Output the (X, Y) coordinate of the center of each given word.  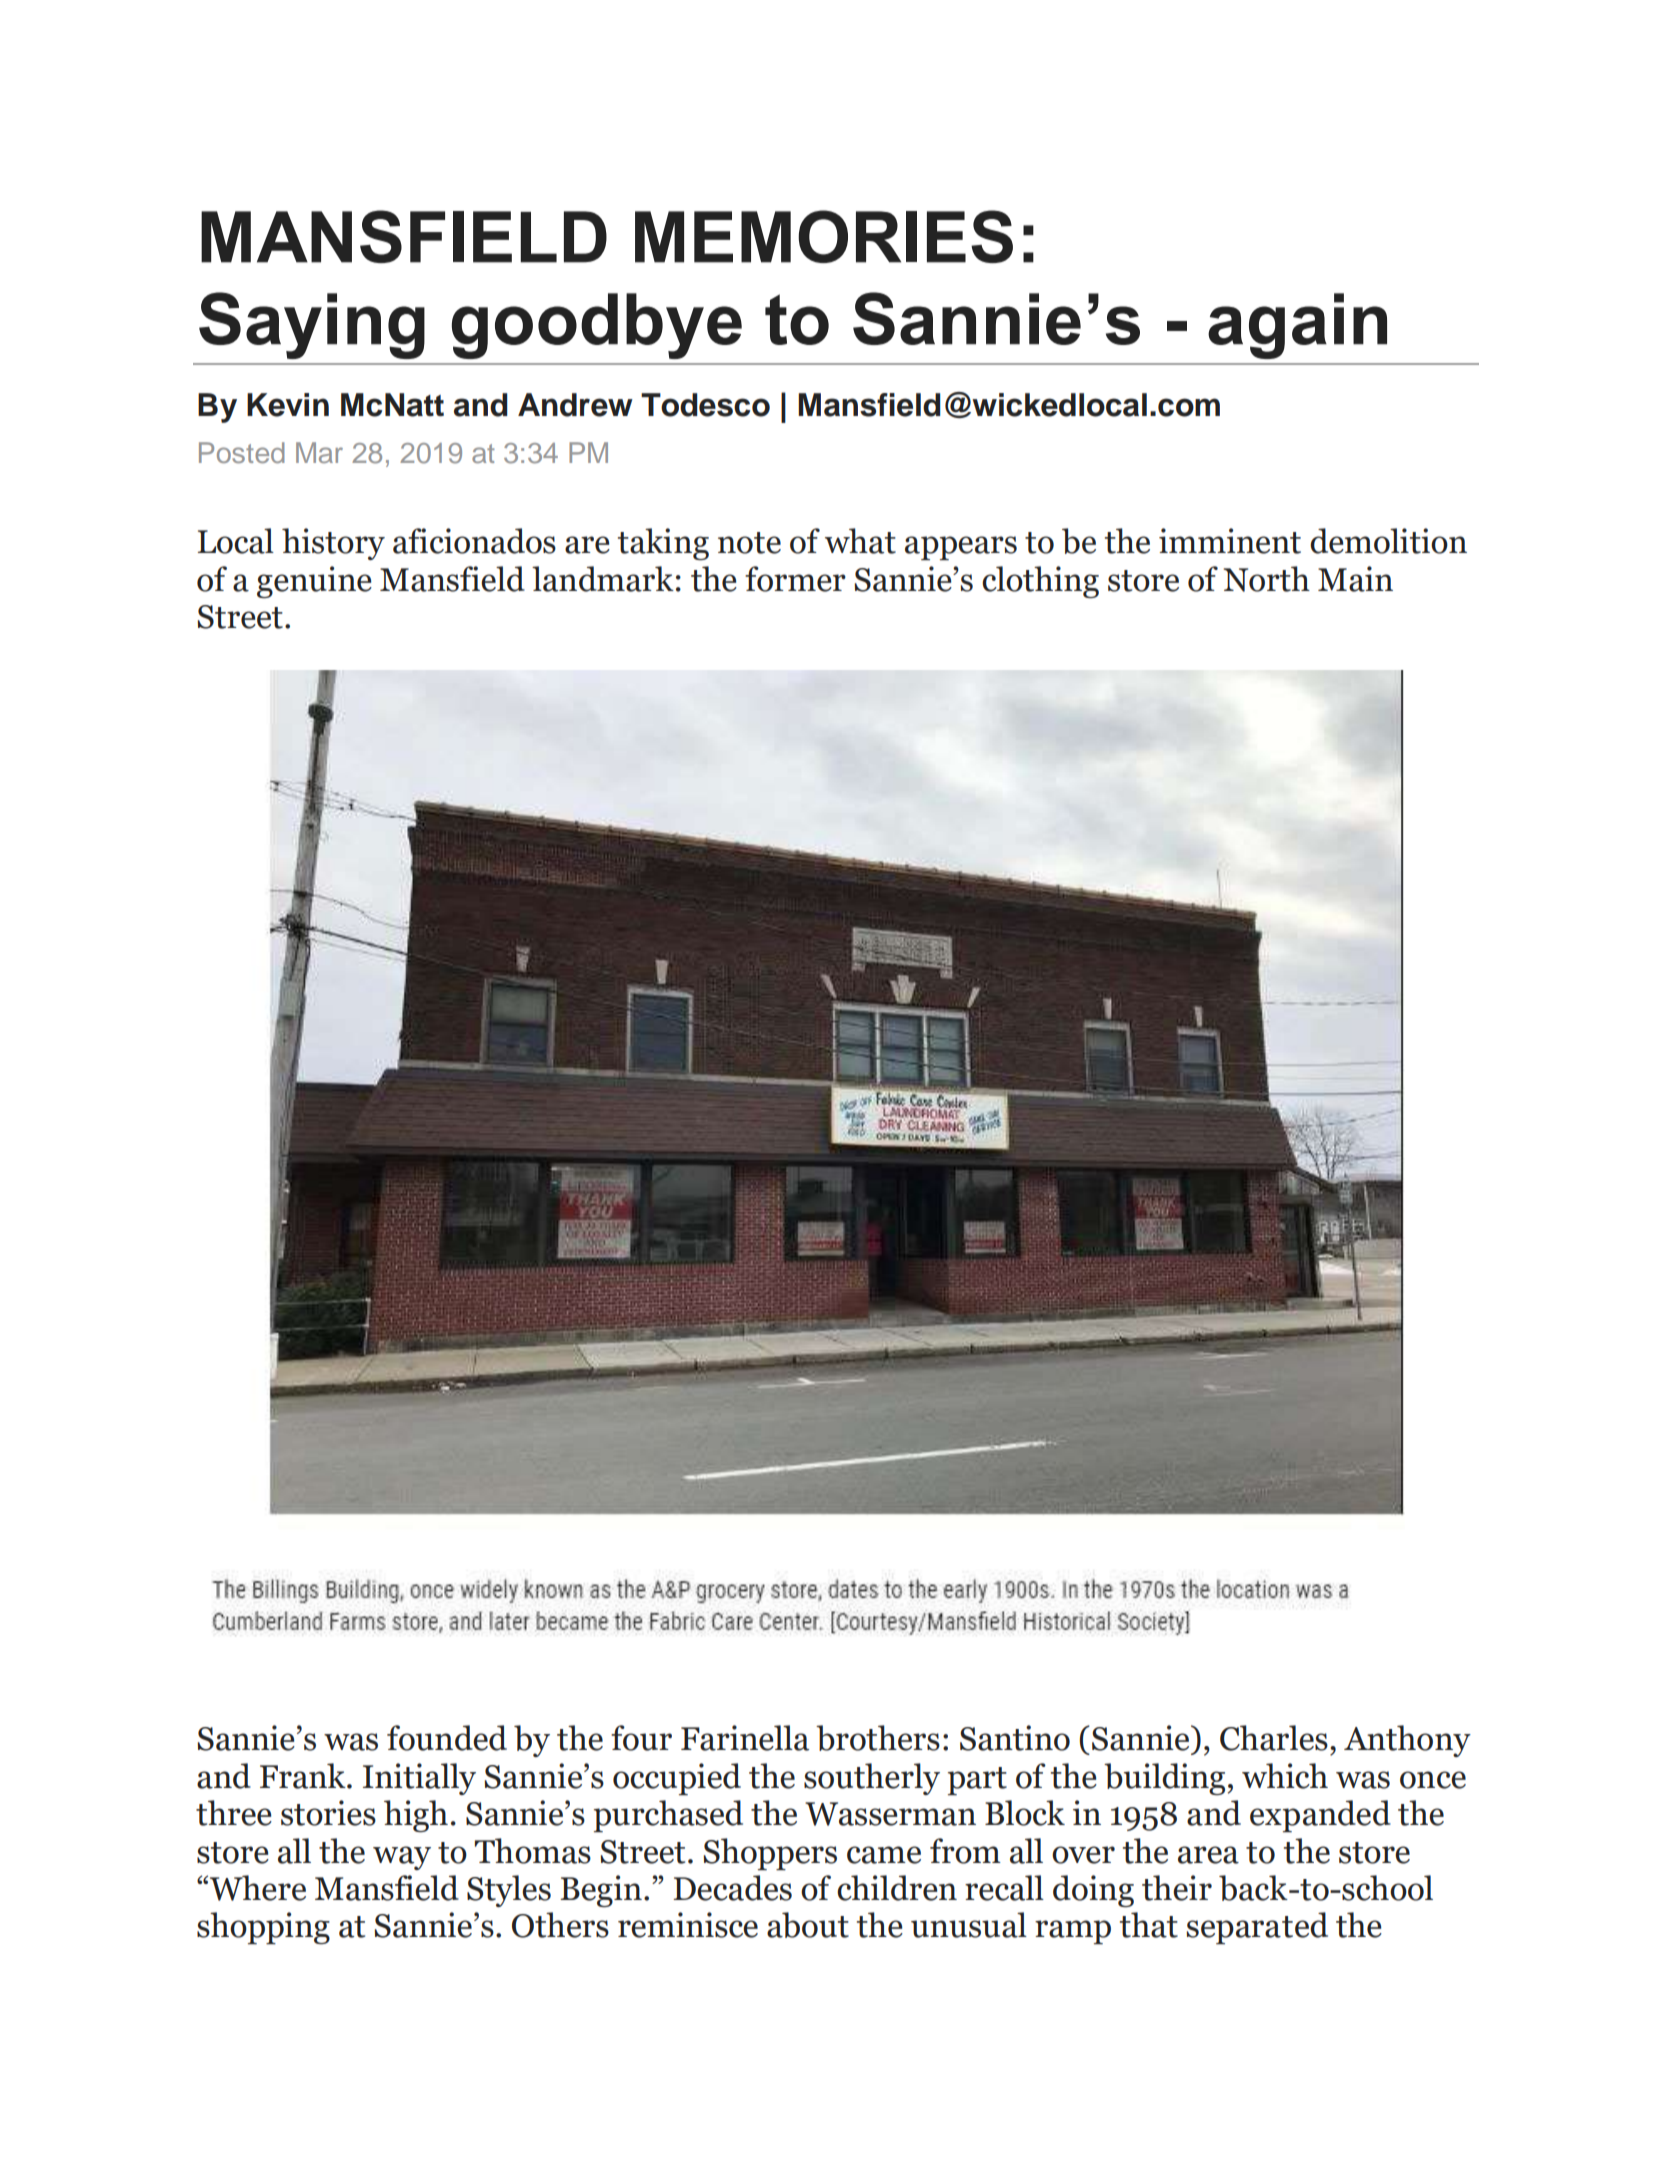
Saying (312, 325)
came (884, 1855)
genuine (314, 582)
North (1266, 579)
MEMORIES (824, 236)
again (1297, 326)
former (795, 579)
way (402, 1858)
